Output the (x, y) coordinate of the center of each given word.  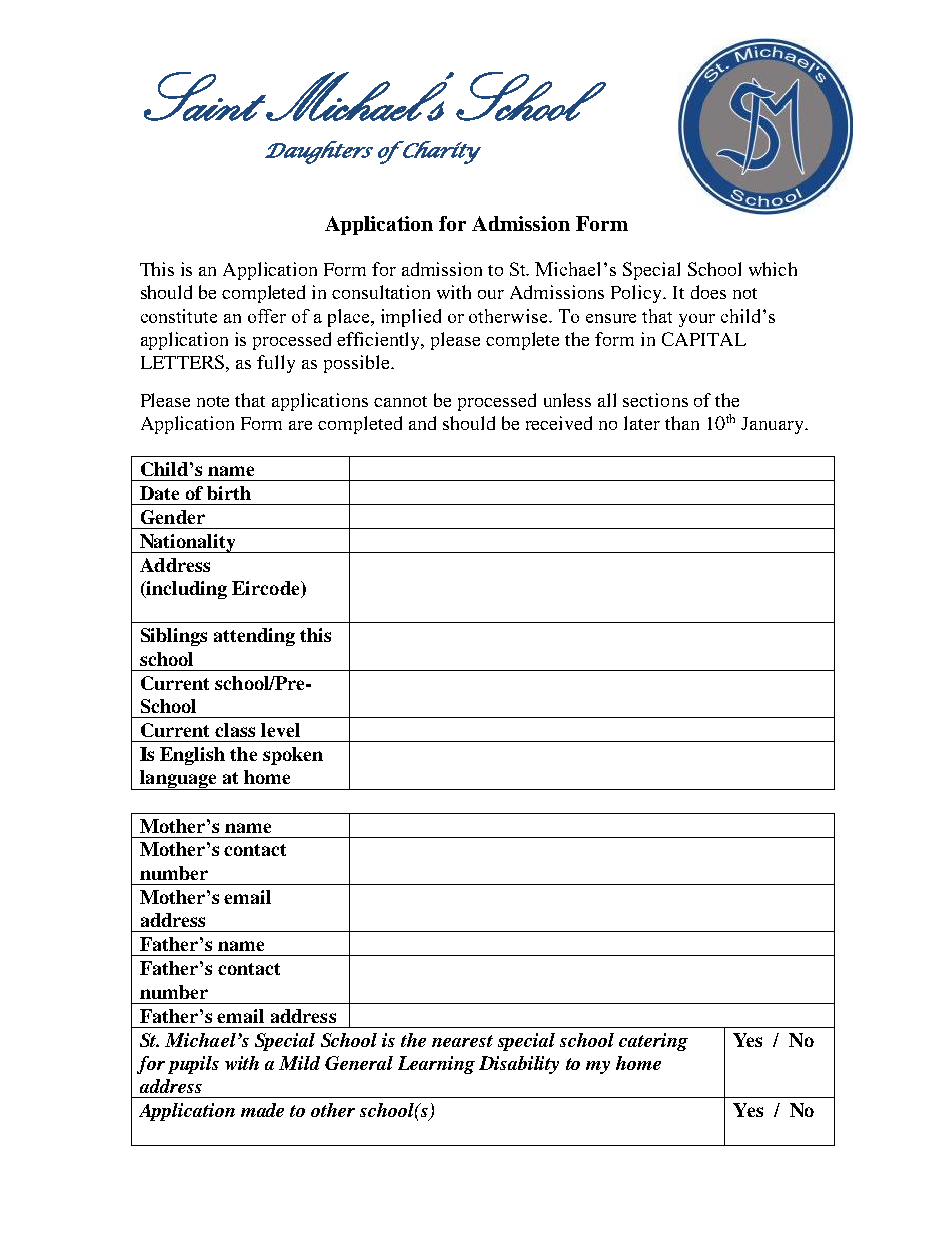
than (682, 423)
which (773, 269)
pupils (193, 1065)
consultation (381, 292)
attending (254, 637)
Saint (205, 96)
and (422, 423)
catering (653, 1042)
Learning (436, 1065)
